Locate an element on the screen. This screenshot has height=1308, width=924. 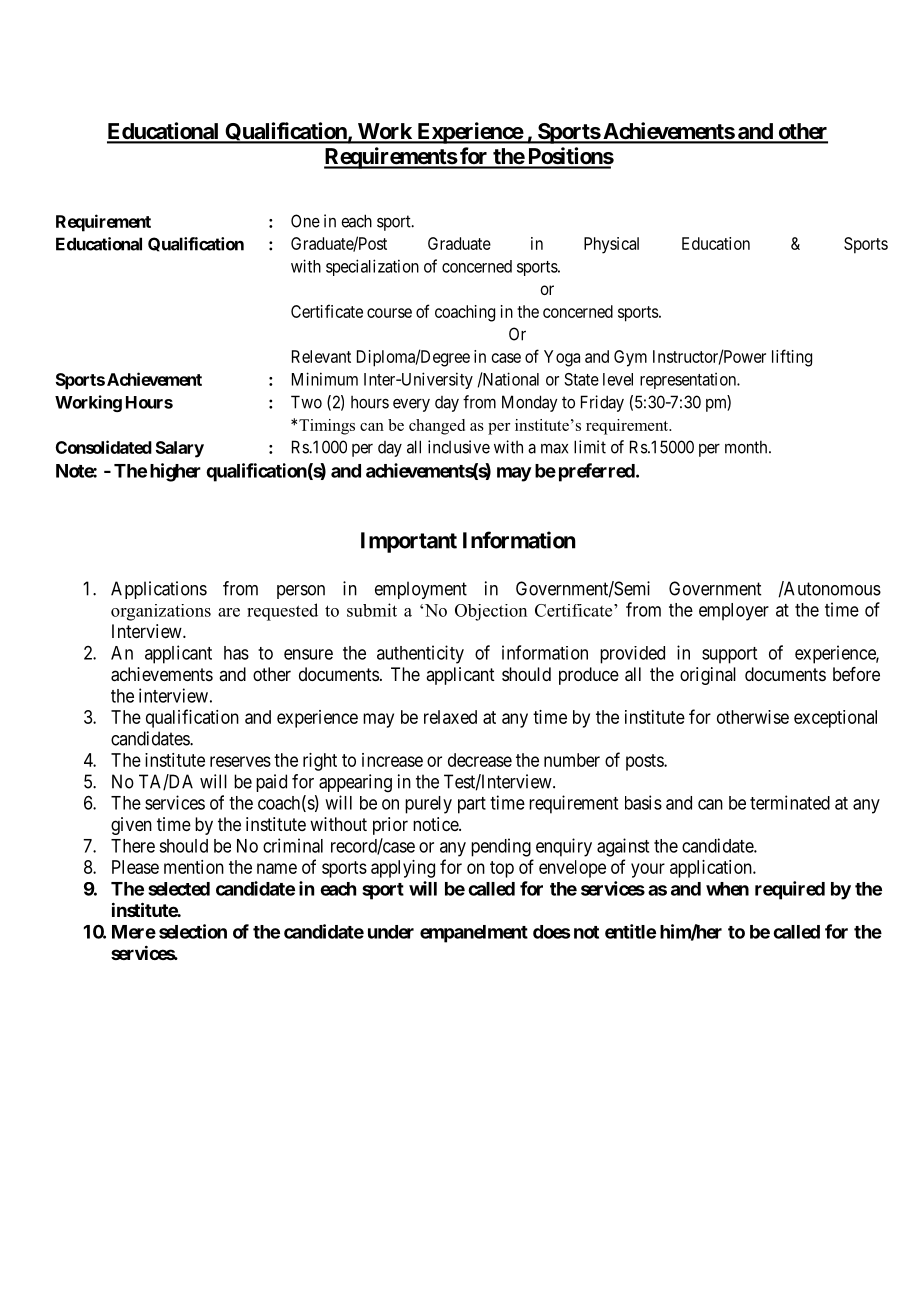
exceptional is located at coordinates (835, 719).
